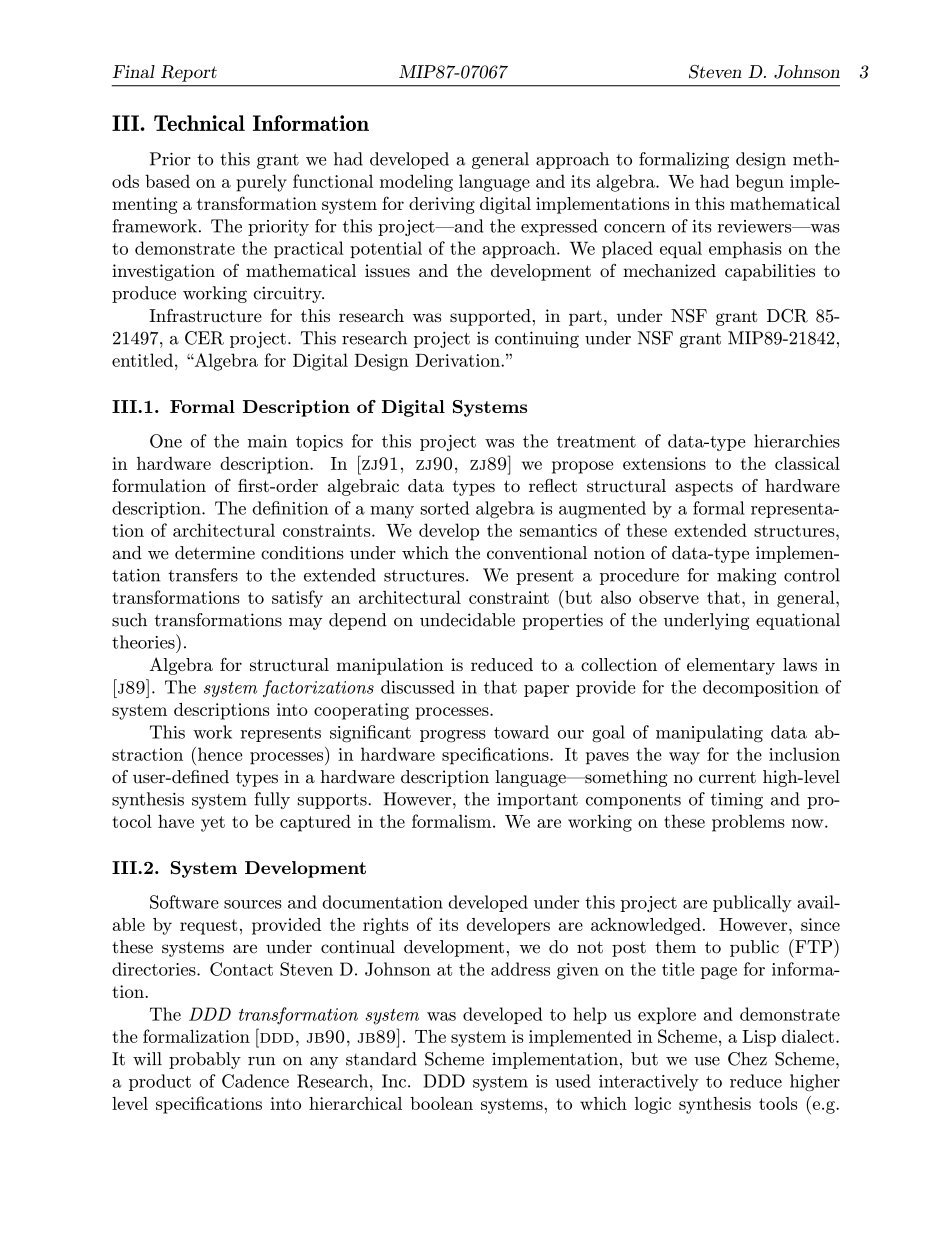  Describe the element at coordinates (199, 123) in the screenshot. I see `Technical` at that location.
